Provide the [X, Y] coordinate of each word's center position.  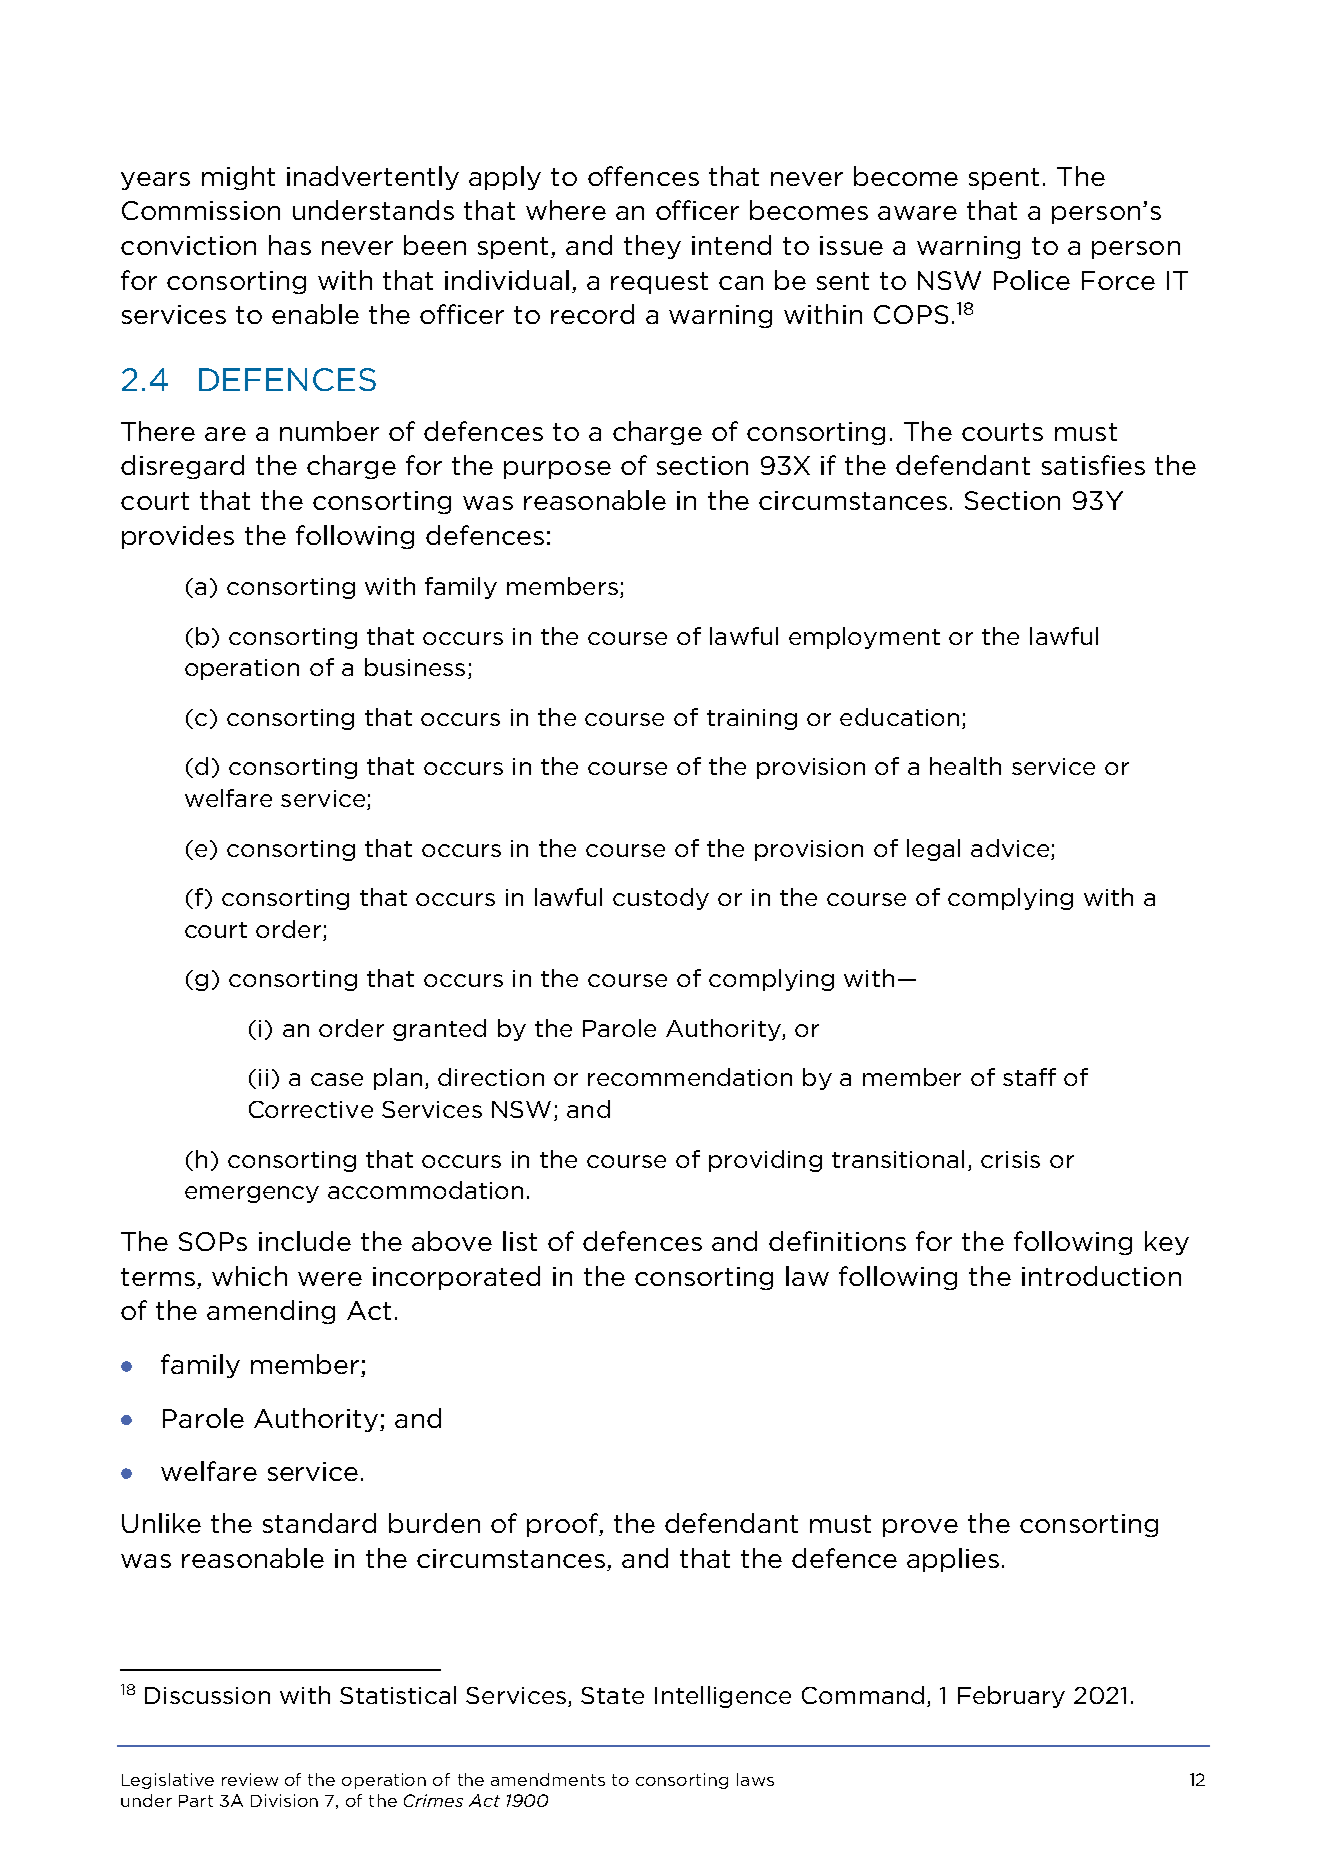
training [752, 719]
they [652, 247]
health [965, 766]
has [290, 245]
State [612, 1695]
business [415, 667]
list [520, 1241]
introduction [1101, 1276]
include [305, 1241]
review [250, 1779]
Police [1032, 280]
